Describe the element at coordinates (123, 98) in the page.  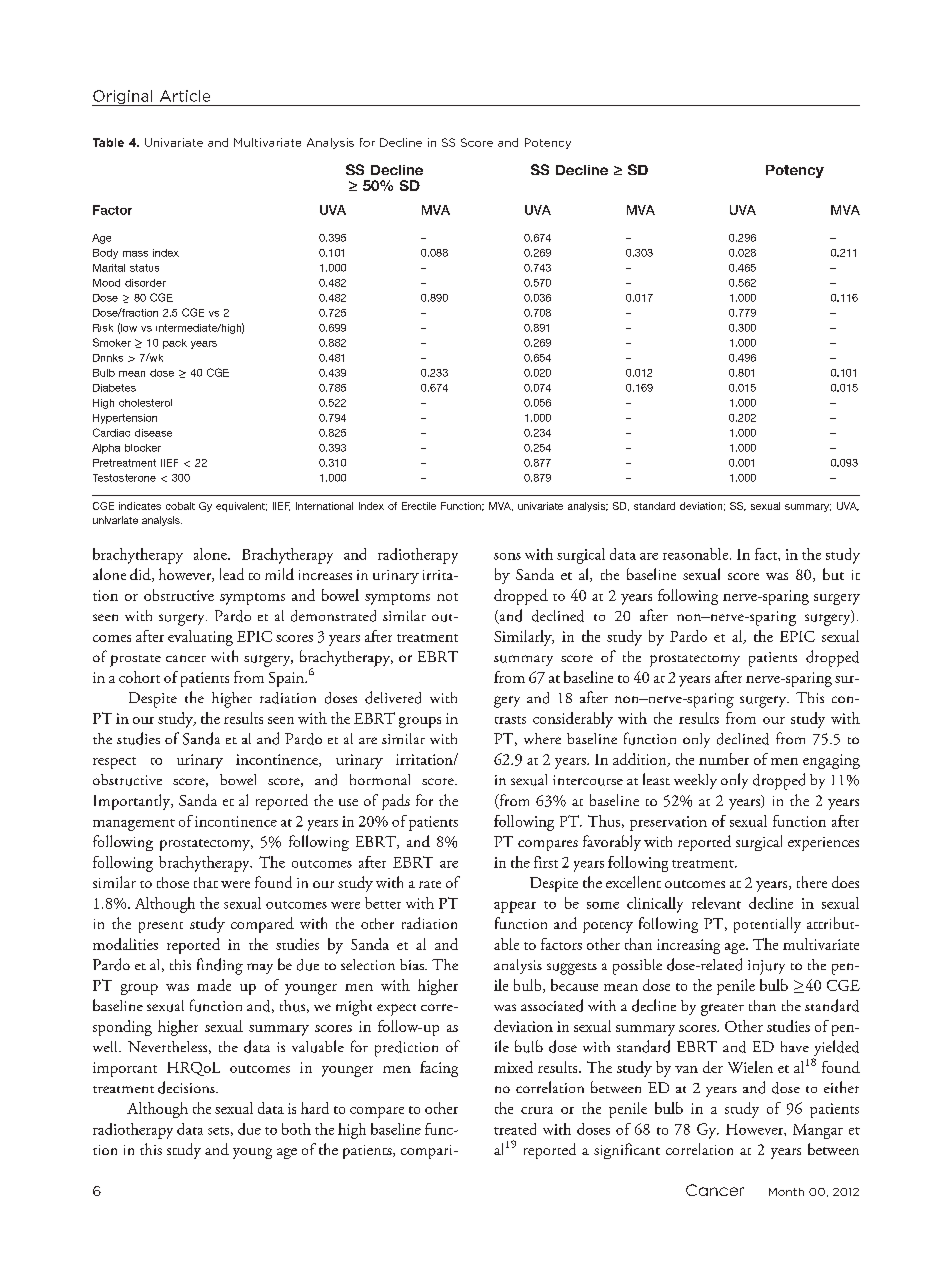
I see `Original` at that location.
